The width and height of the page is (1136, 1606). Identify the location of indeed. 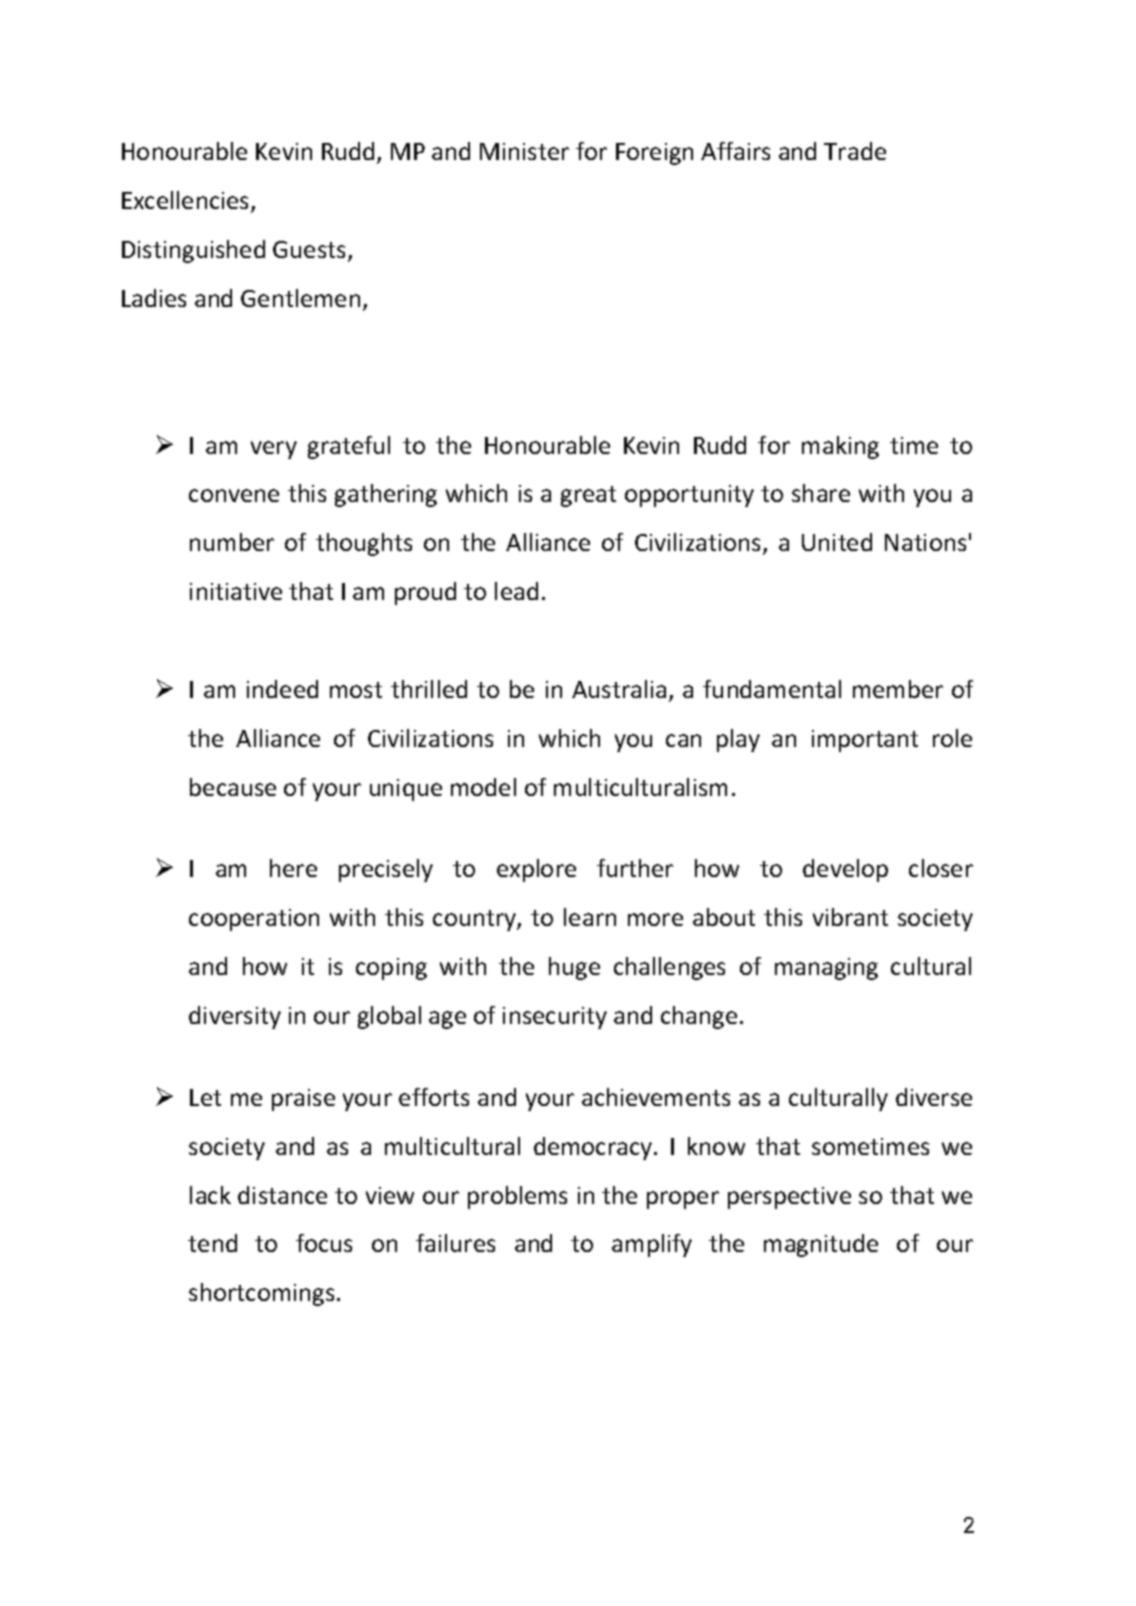
(282, 689).
